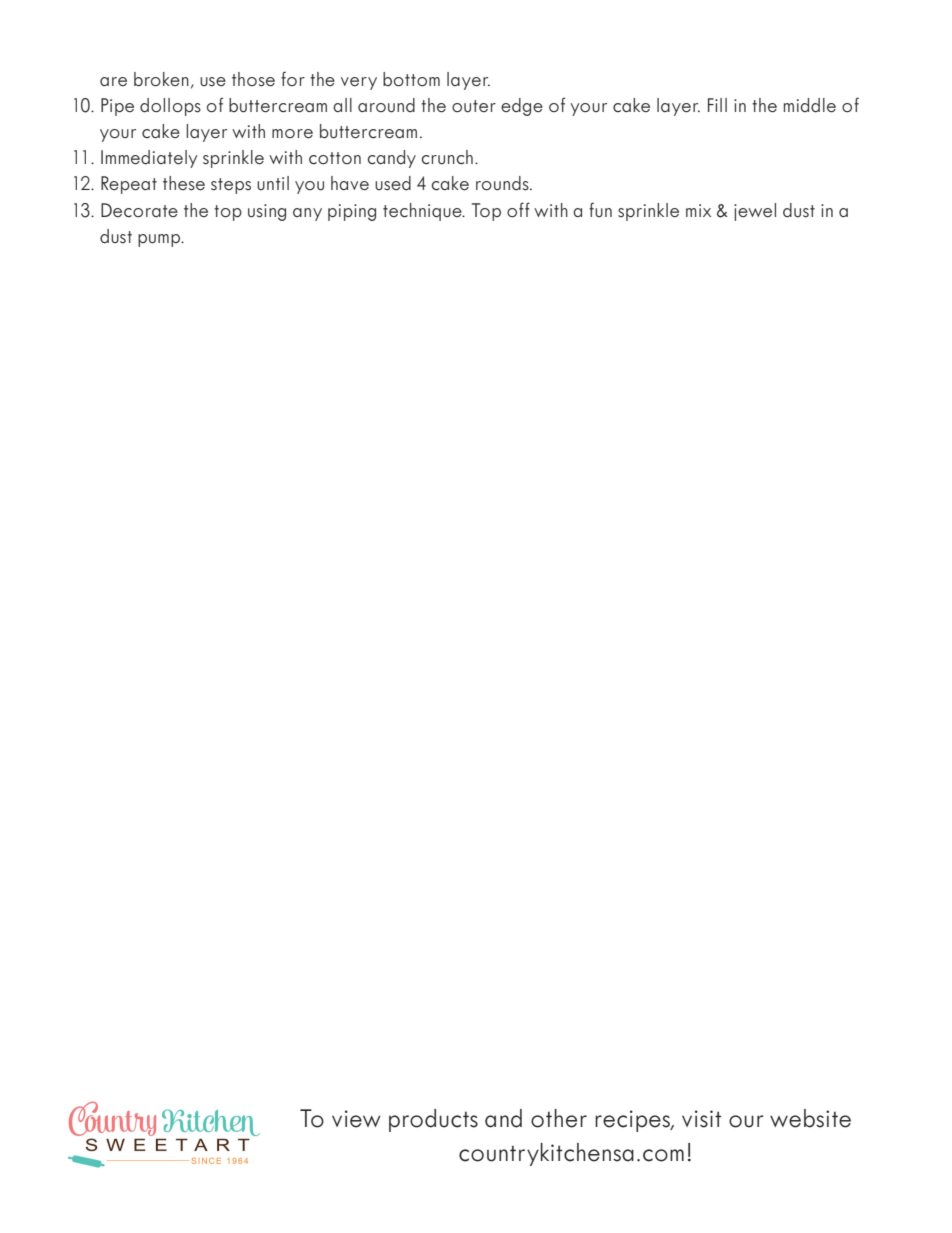 This screenshot has width=952, height=1233. What do you see at coordinates (433, 1120) in the screenshot?
I see `products` at bounding box center [433, 1120].
